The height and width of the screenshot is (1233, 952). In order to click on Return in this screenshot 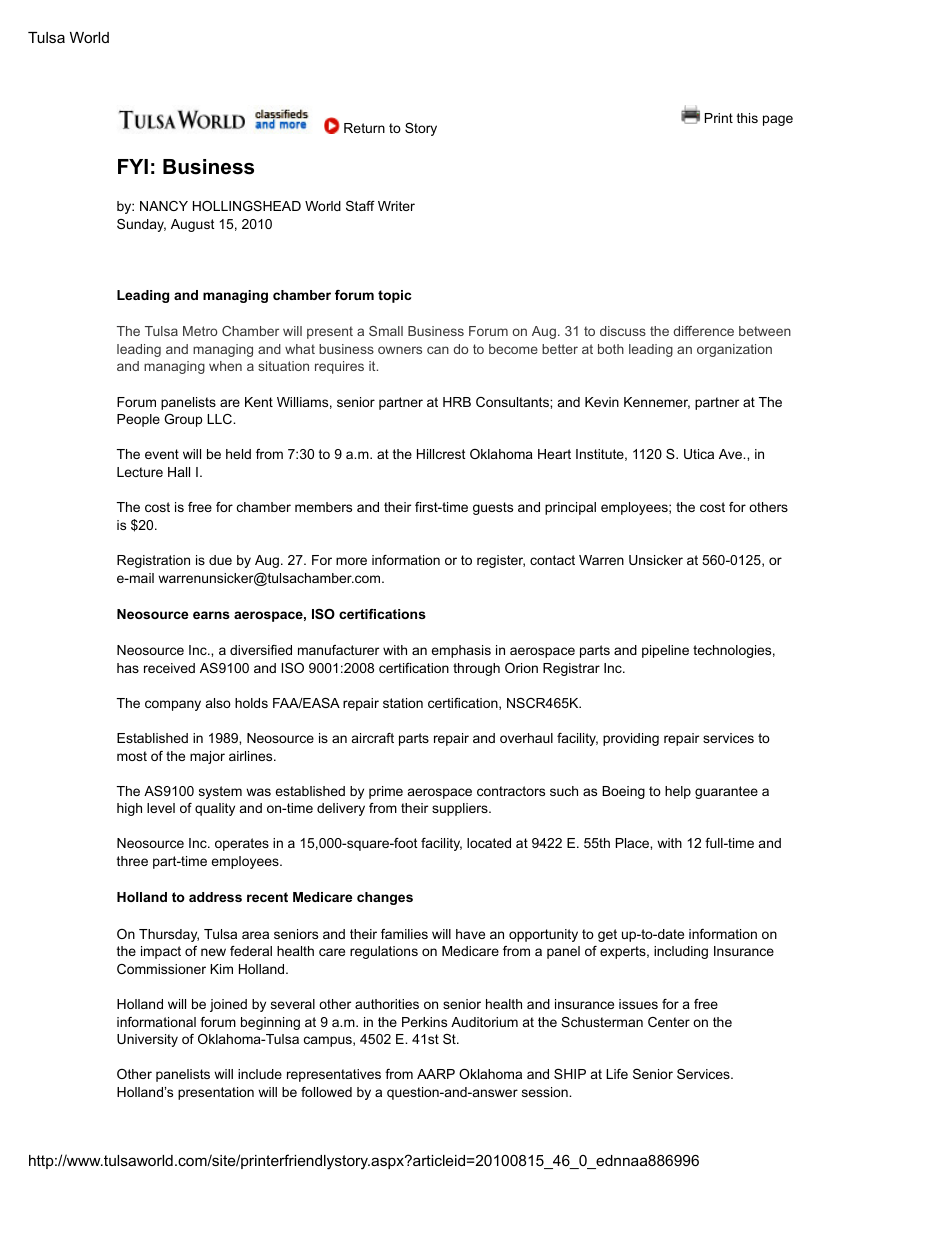, I will do `click(364, 128)`.
